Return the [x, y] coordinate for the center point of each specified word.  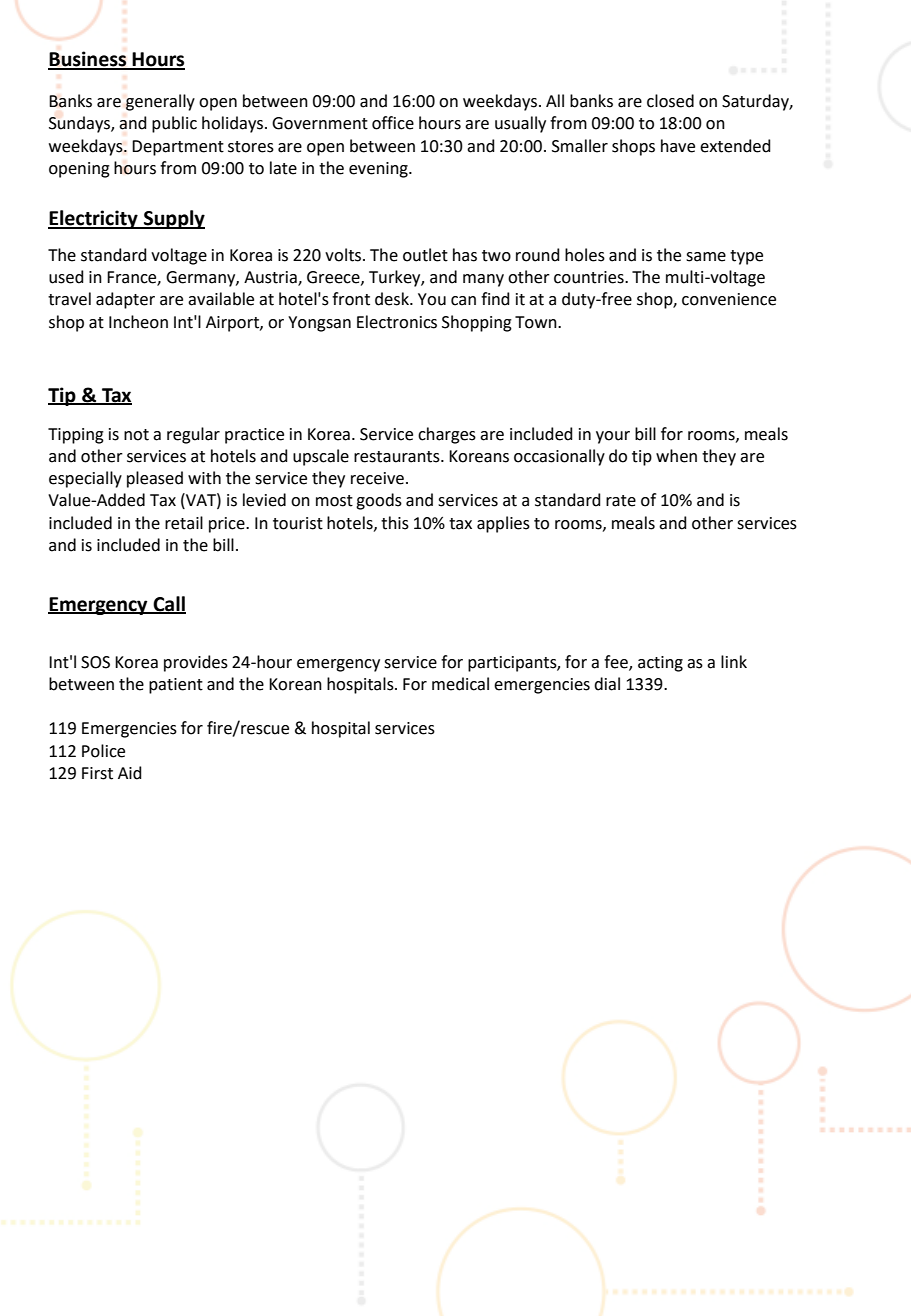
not [136, 435]
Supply [173, 219]
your [613, 437]
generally [160, 102]
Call [168, 605]
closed [670, 101]
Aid [130, 773]
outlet [425, 255]
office [393, 123]
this [395, 523]
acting [660, 664]
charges [447, 435]
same [706, 257]
